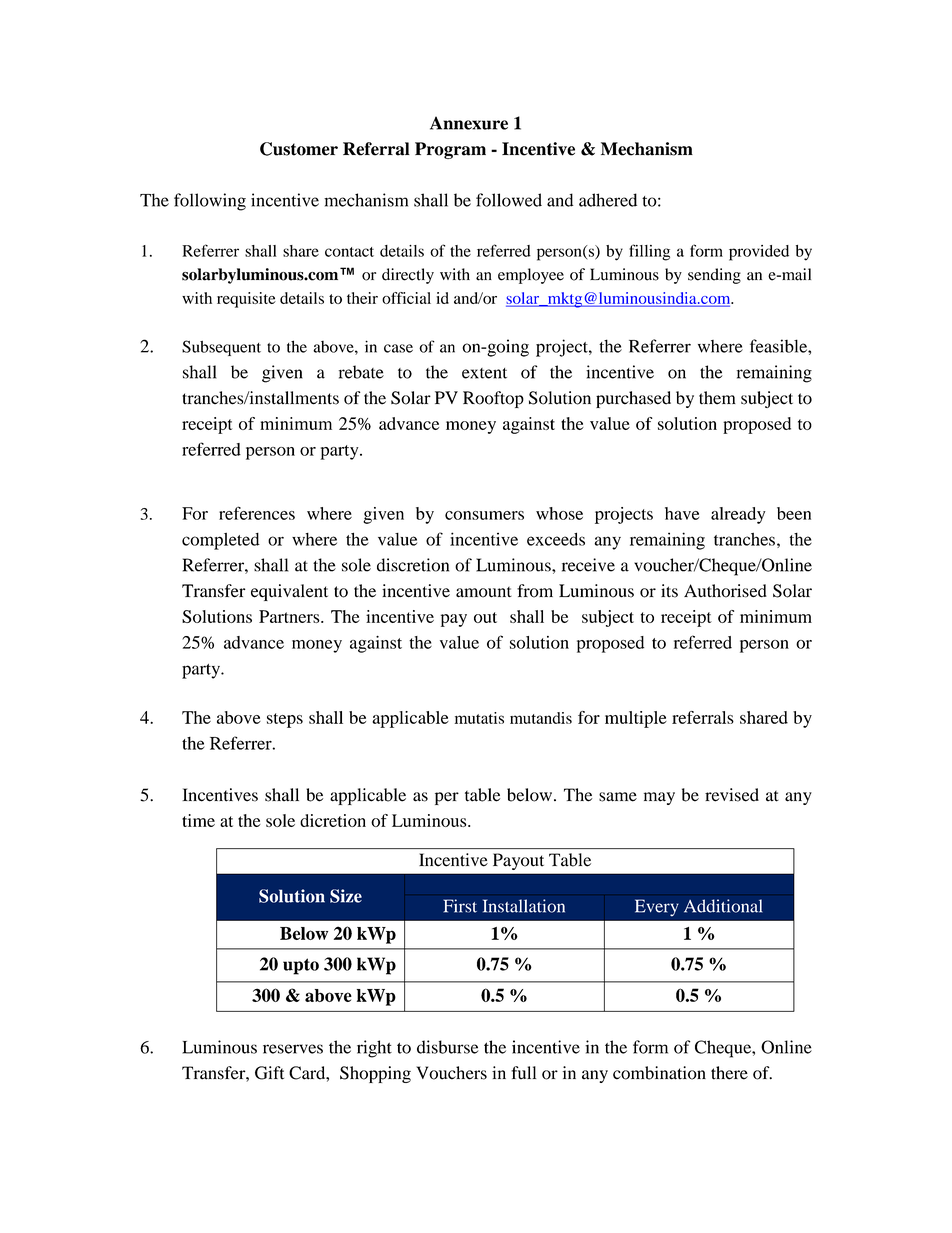 This screenshot has width=952, height=1233. Describe the element at coordinates (509, 200) in the screenshot. I see `followed` at that location.
